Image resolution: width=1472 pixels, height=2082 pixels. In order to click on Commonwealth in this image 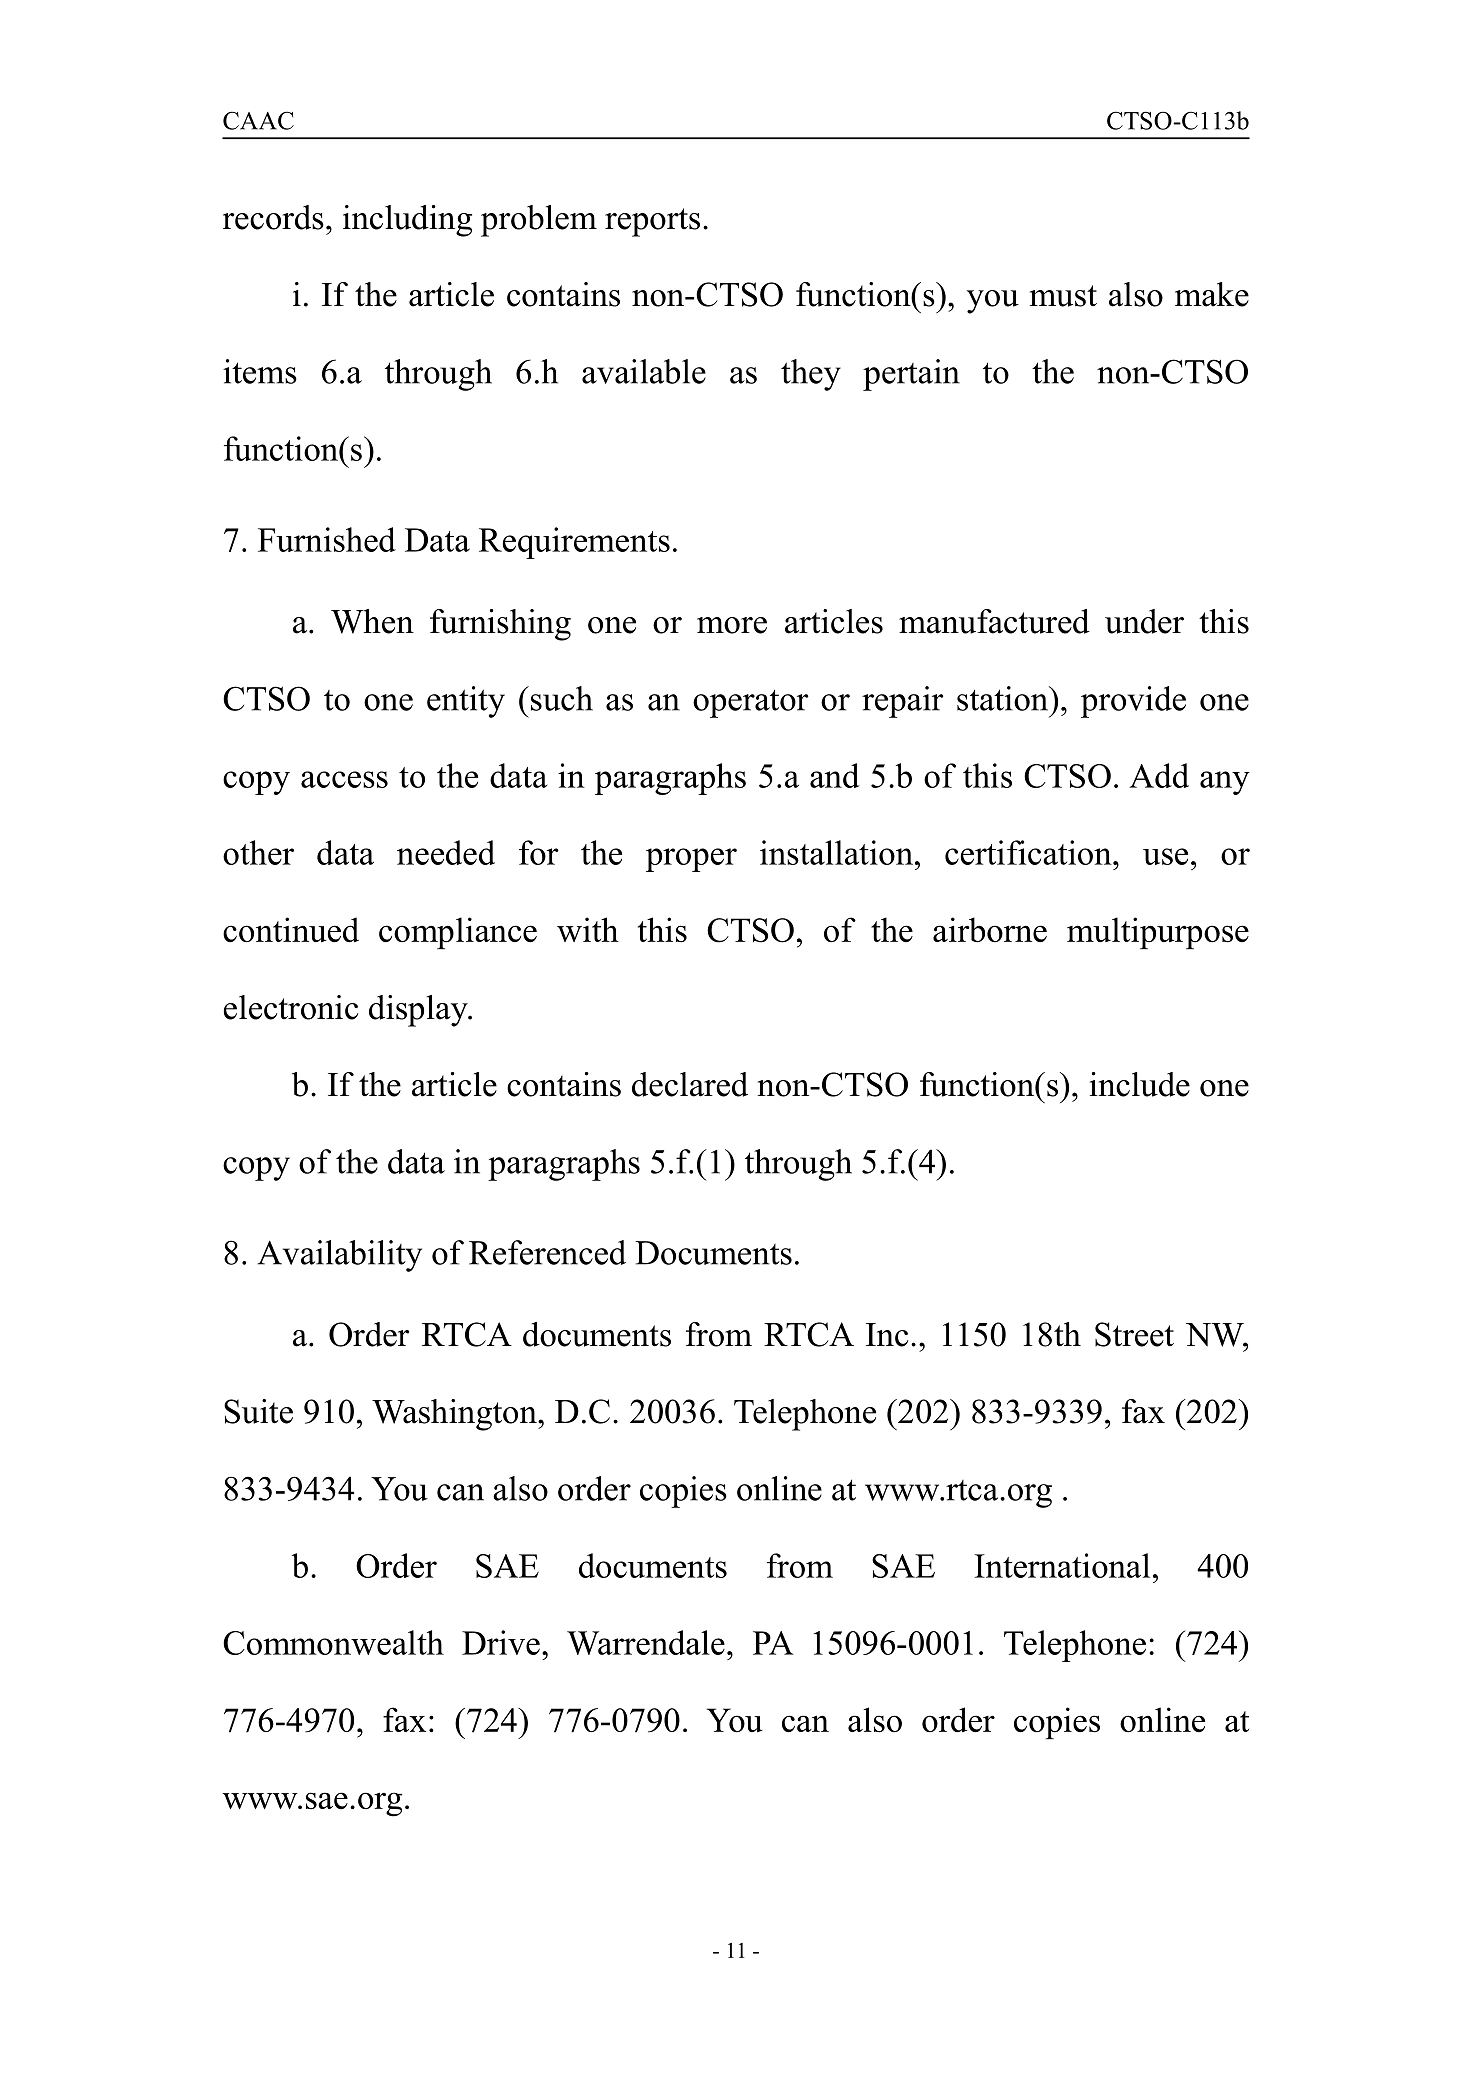, I will do `click(333, 1642)`.
